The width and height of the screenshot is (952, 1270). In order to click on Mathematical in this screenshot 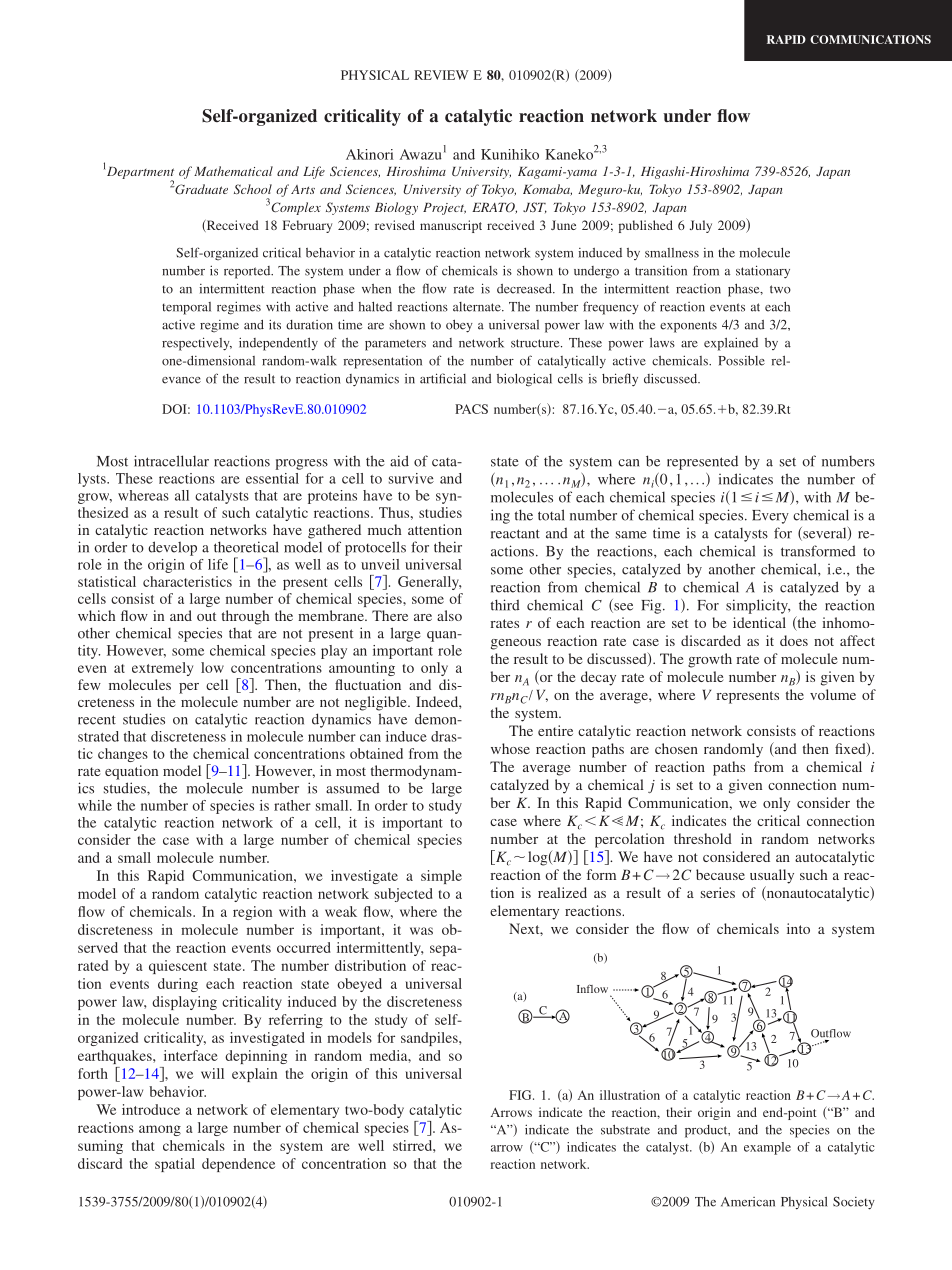, I will do `click(233, 171)`.
